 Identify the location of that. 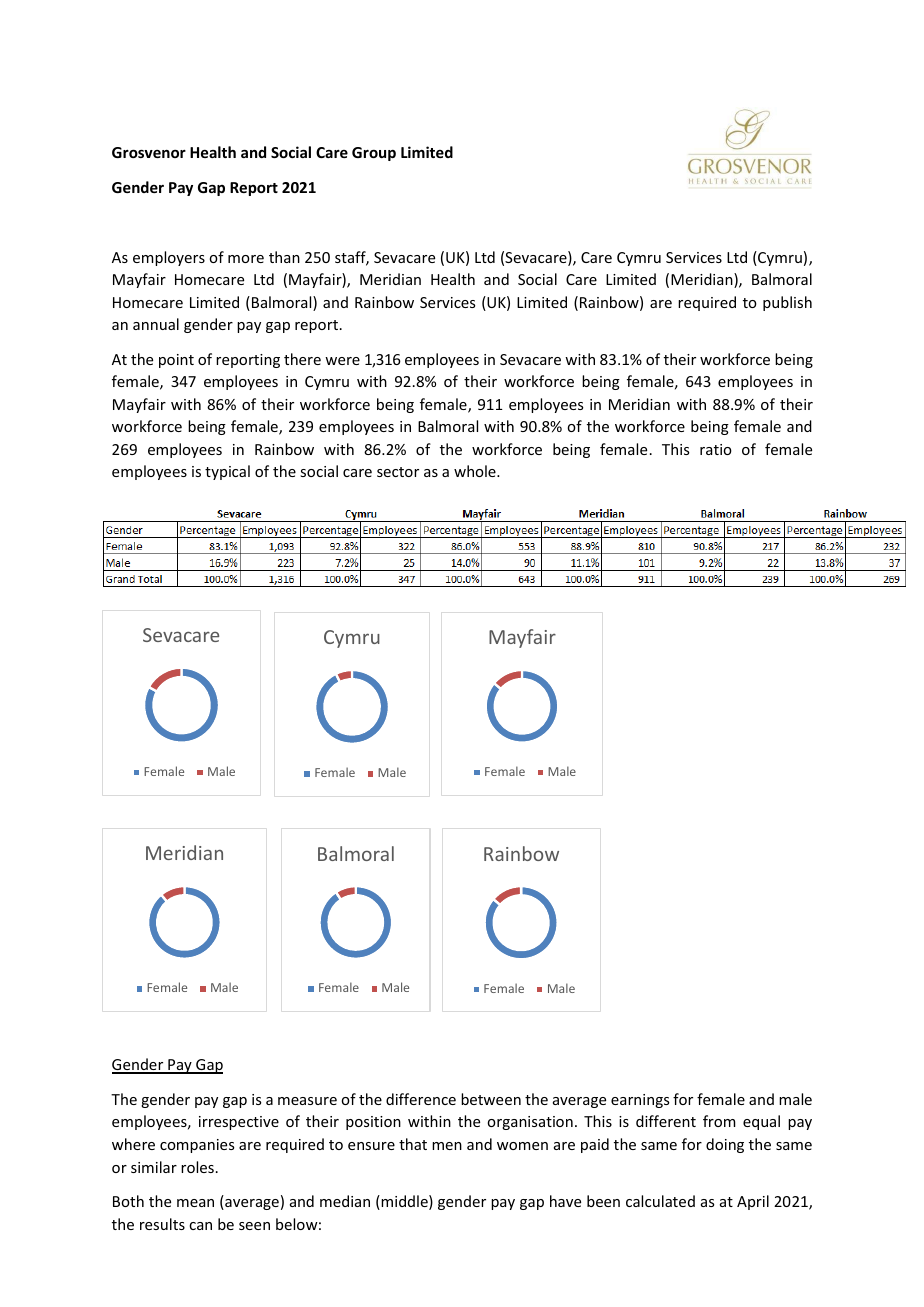
(413, 1144).
